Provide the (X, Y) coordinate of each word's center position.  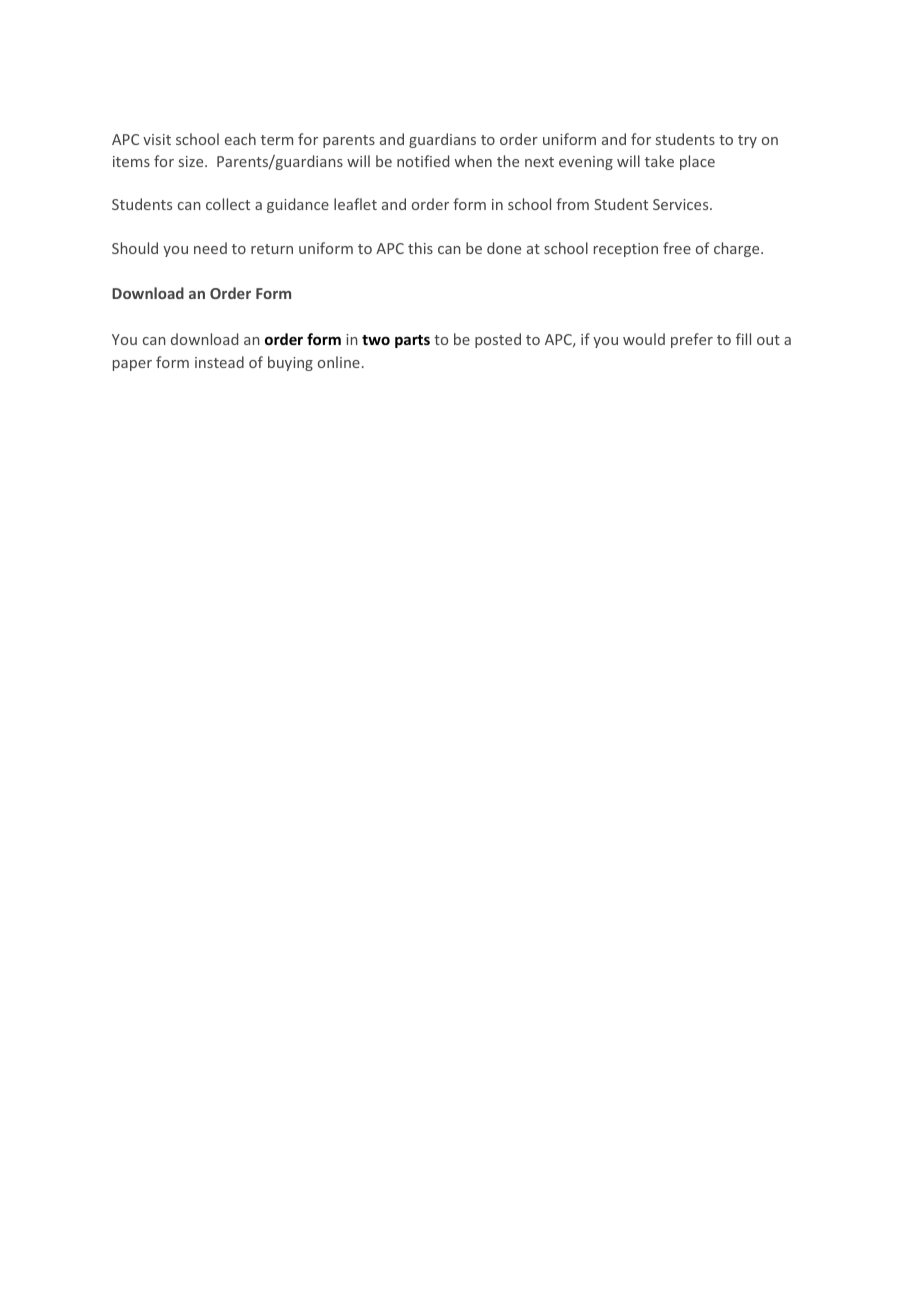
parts (412, 341)
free (677, 248)
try (747, 141)
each (240, 139)
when (473, 161)
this (420, 248)
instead (219, 362)
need (210, 248)
